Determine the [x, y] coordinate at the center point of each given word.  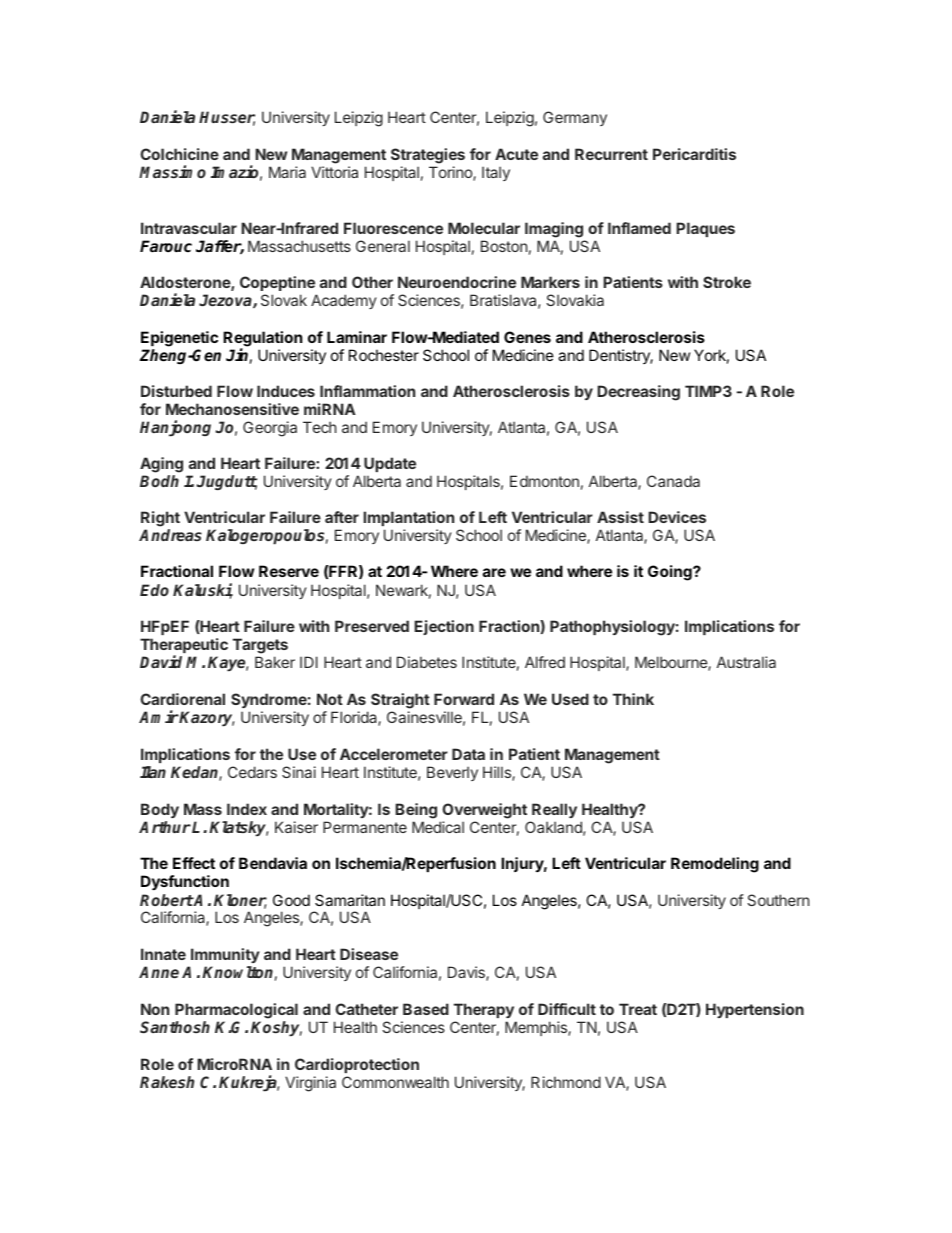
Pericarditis [694, 154]
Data [468, 754]
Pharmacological [236, 1011]
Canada [673, 481]
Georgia [270, 429]
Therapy [484, 1010]
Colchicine [179, 154]
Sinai [299, 772]
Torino [451, 173]
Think [633, 699]
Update [390, 464]
